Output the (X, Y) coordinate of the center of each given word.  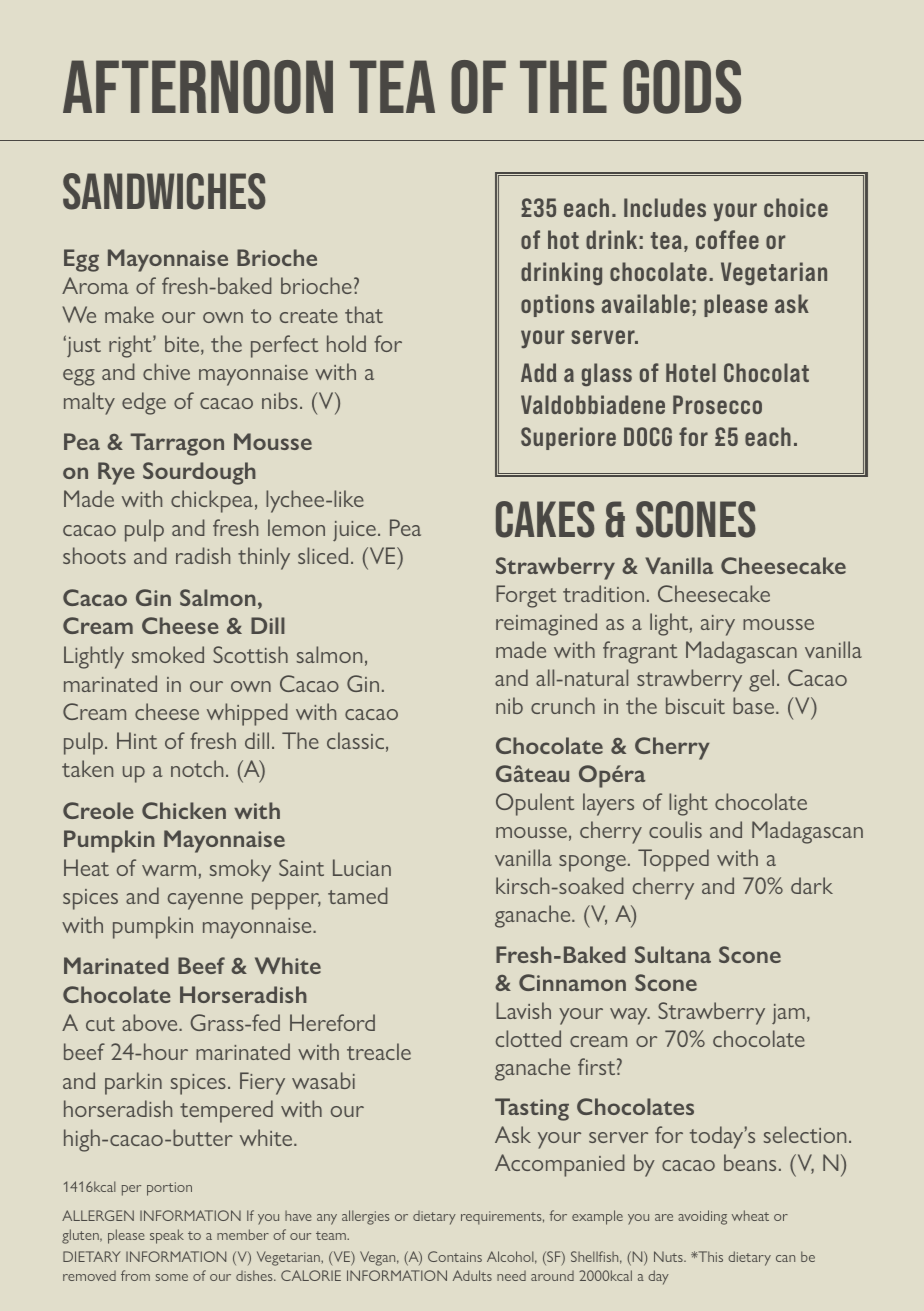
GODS (682, 87)
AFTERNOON (198, 87)
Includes (665, 207)
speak (167, 1236)
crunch (563, 705)
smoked (168, 654)
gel (761, 680)
